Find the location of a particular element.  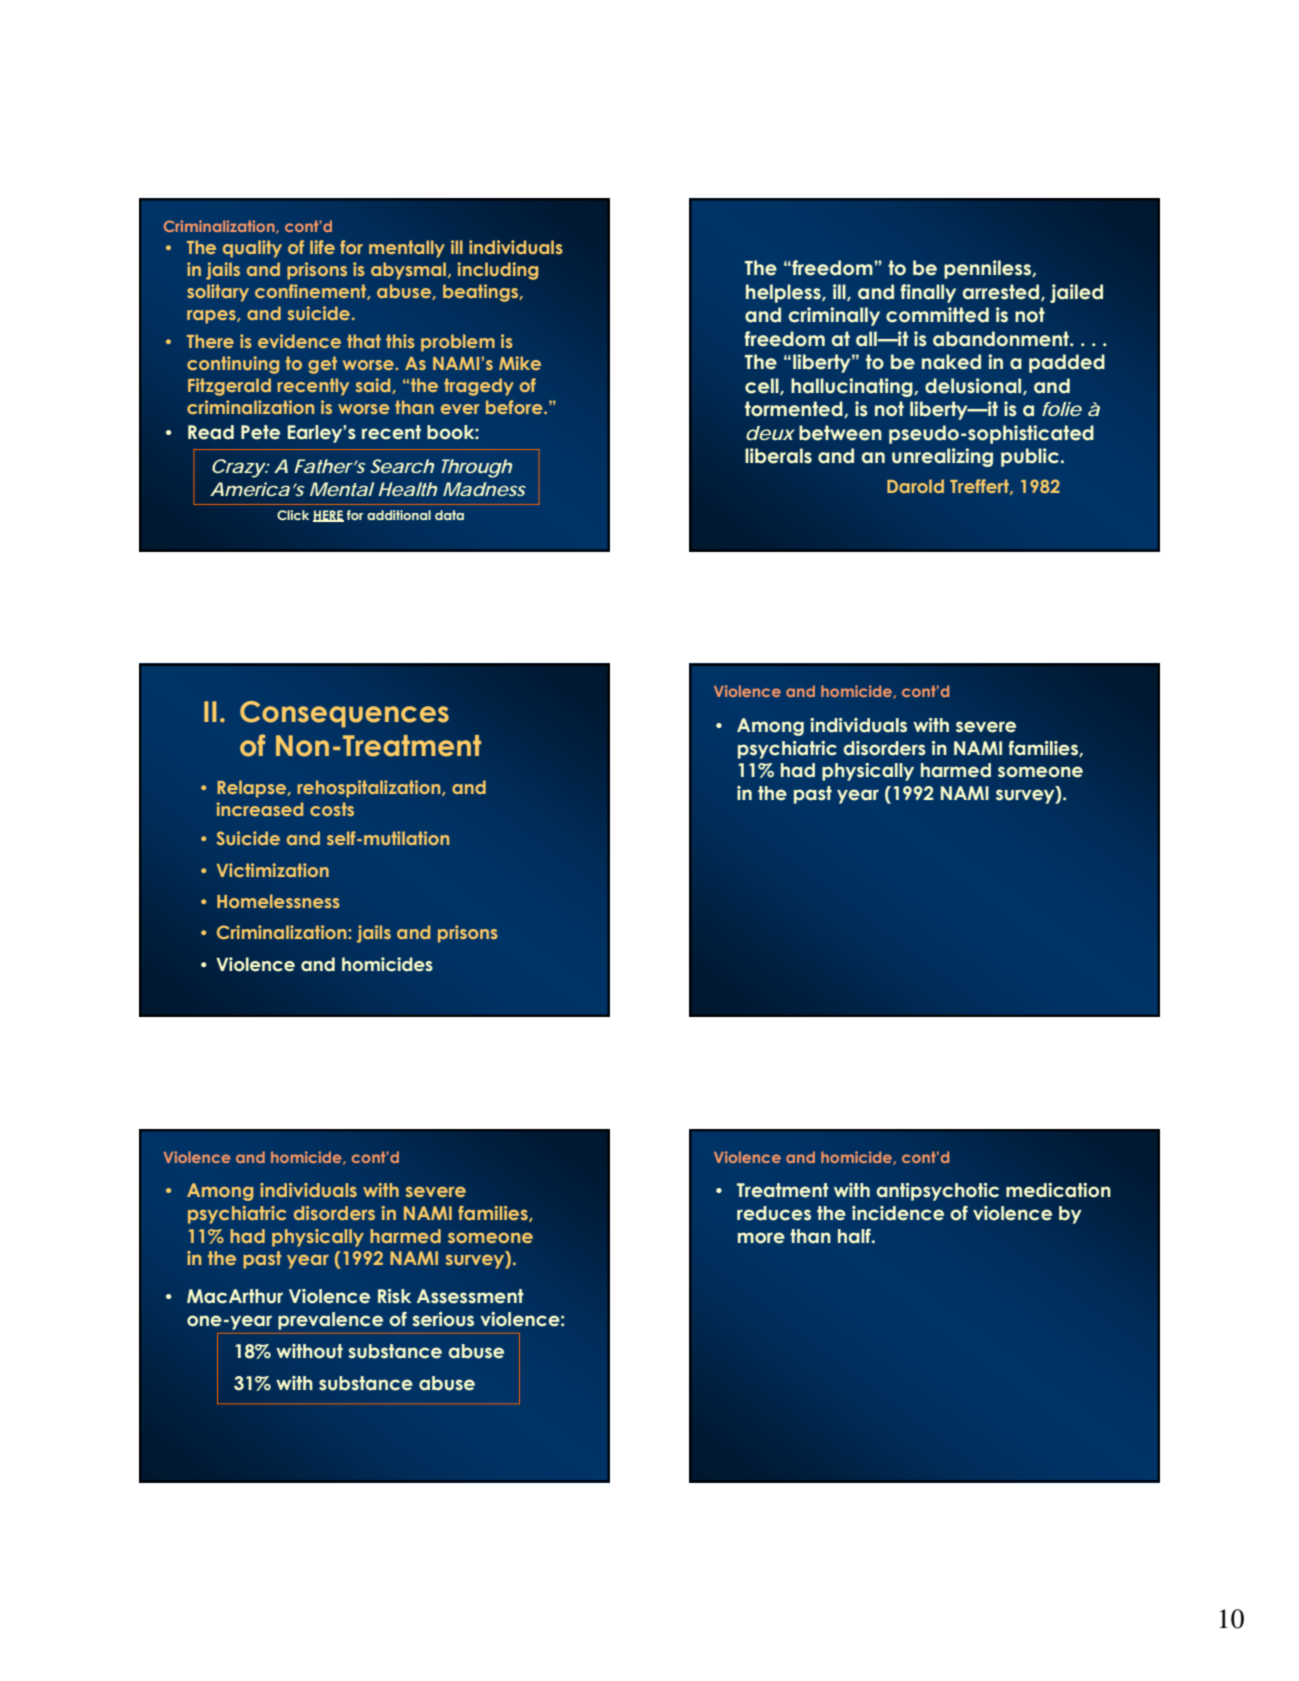

life is located at coordinates (322, 247).
